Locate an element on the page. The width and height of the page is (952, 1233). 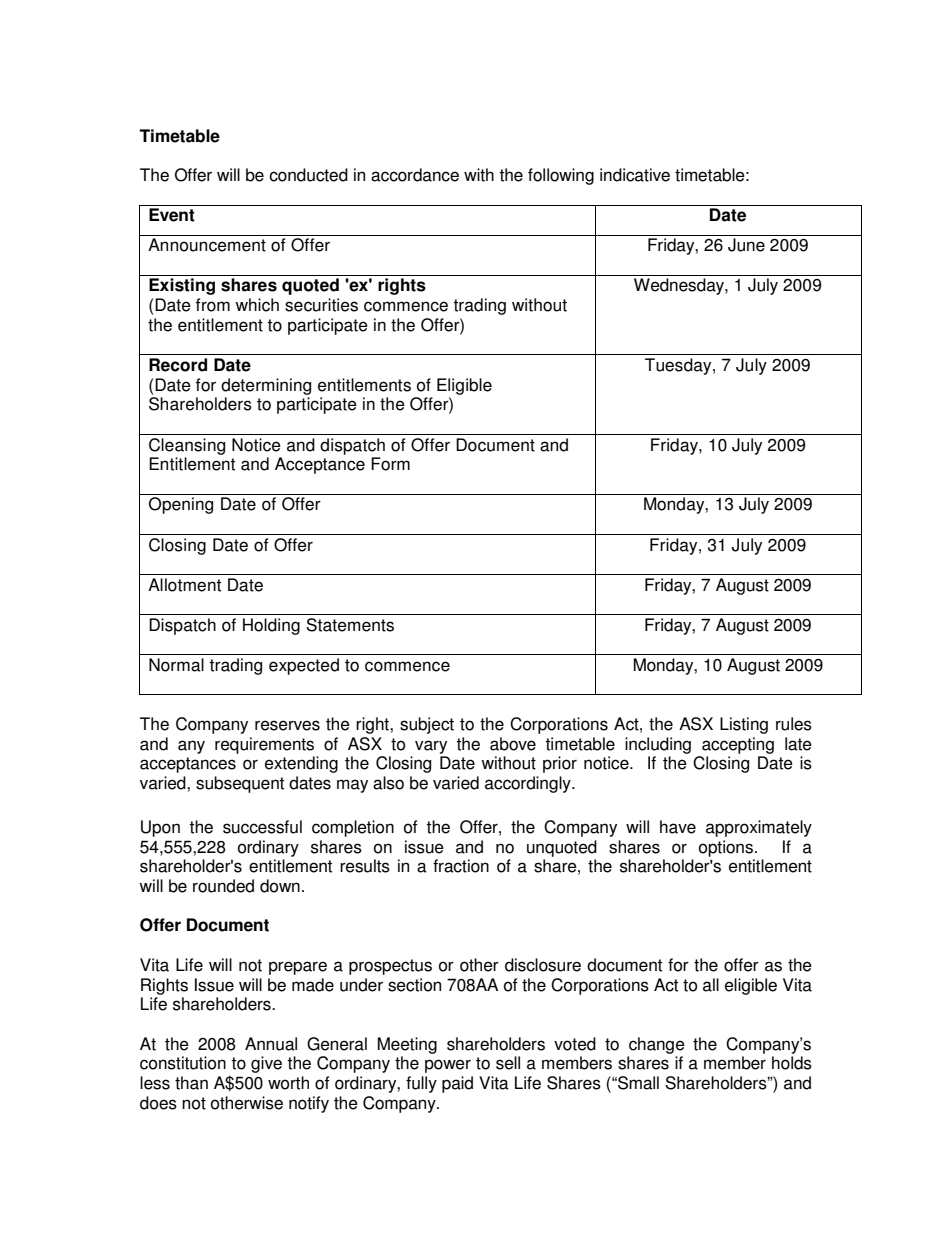
June is located at coordinates (746, 245).
